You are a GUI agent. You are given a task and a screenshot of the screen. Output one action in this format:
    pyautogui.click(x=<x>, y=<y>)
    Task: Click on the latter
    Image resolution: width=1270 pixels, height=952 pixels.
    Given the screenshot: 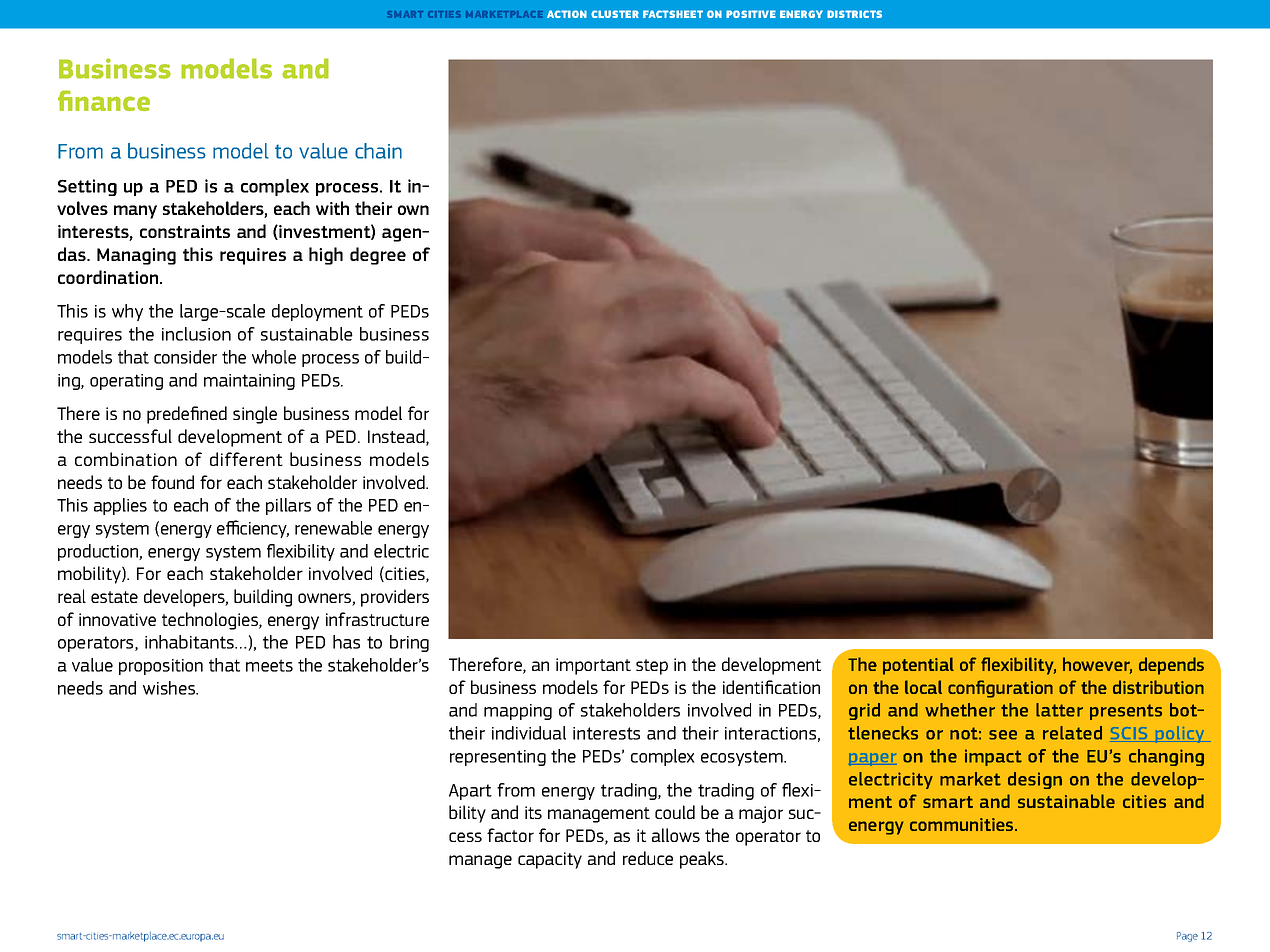 What is the action you would take?
    pyautogui.click(x=1059, y=710)
